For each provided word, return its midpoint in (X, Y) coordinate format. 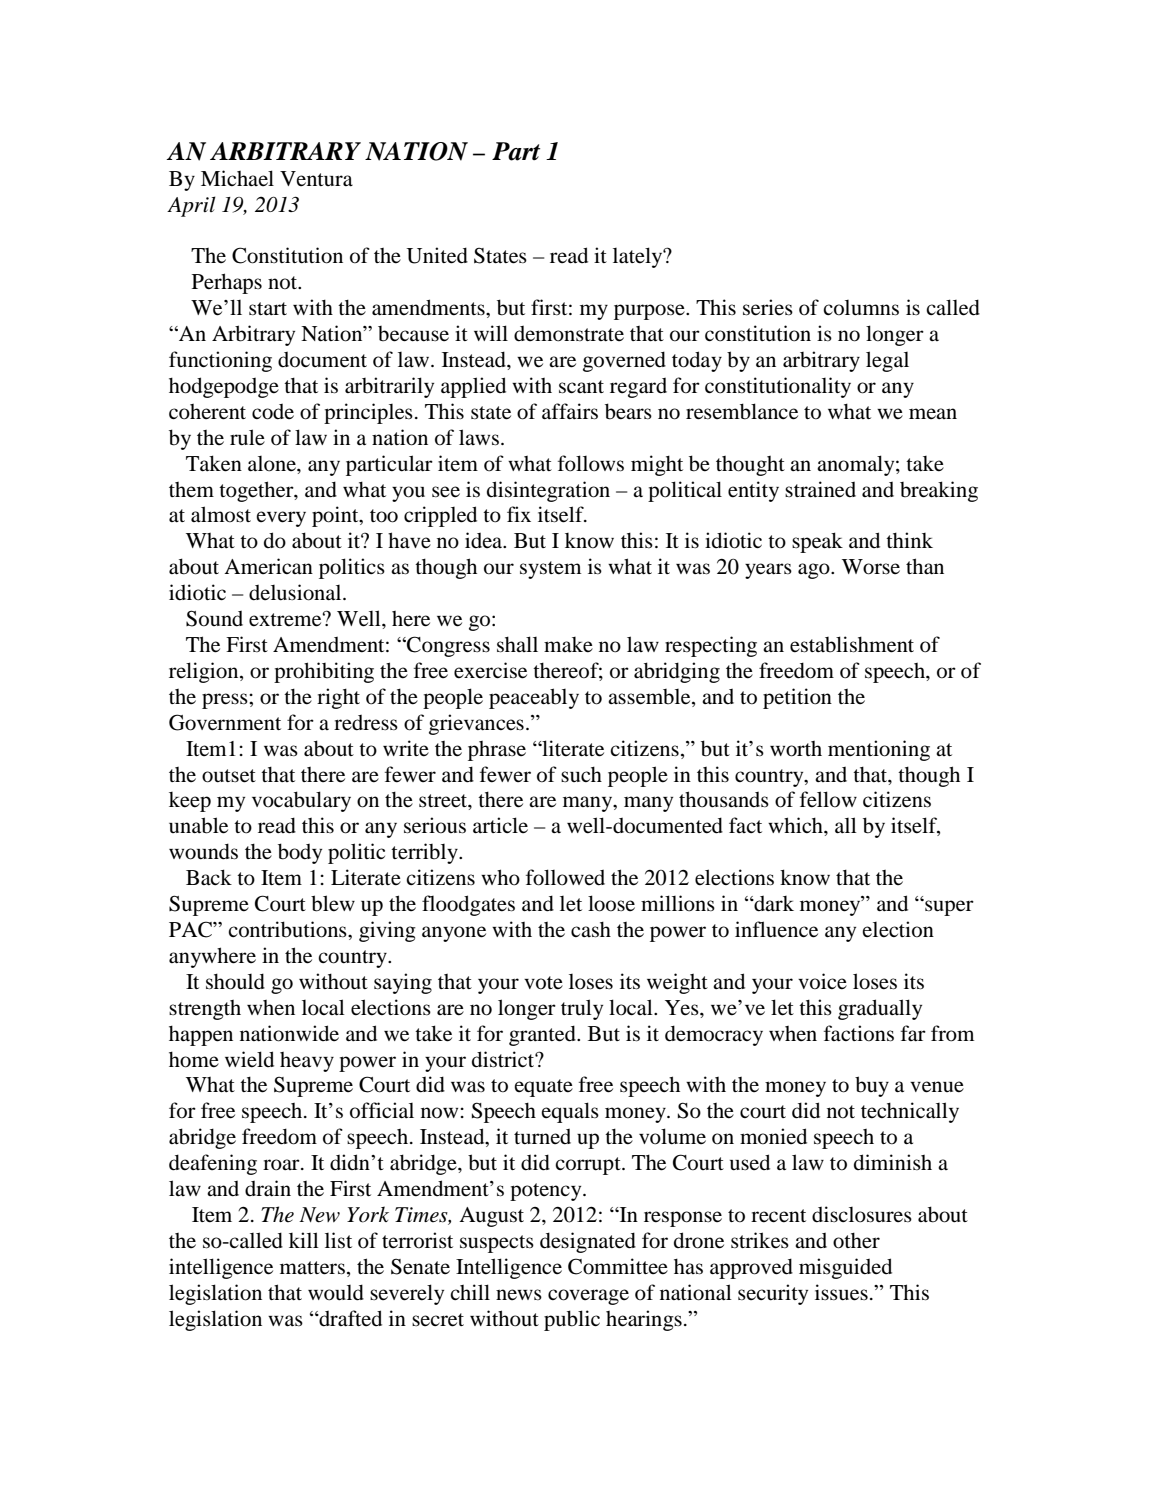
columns (861, 308)
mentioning (879, 750)
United (437, 255)
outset (229, 776)
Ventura (316, 179)
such (581, 774)
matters (312, 1268)
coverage (588, 1297)
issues (841, 1292)
